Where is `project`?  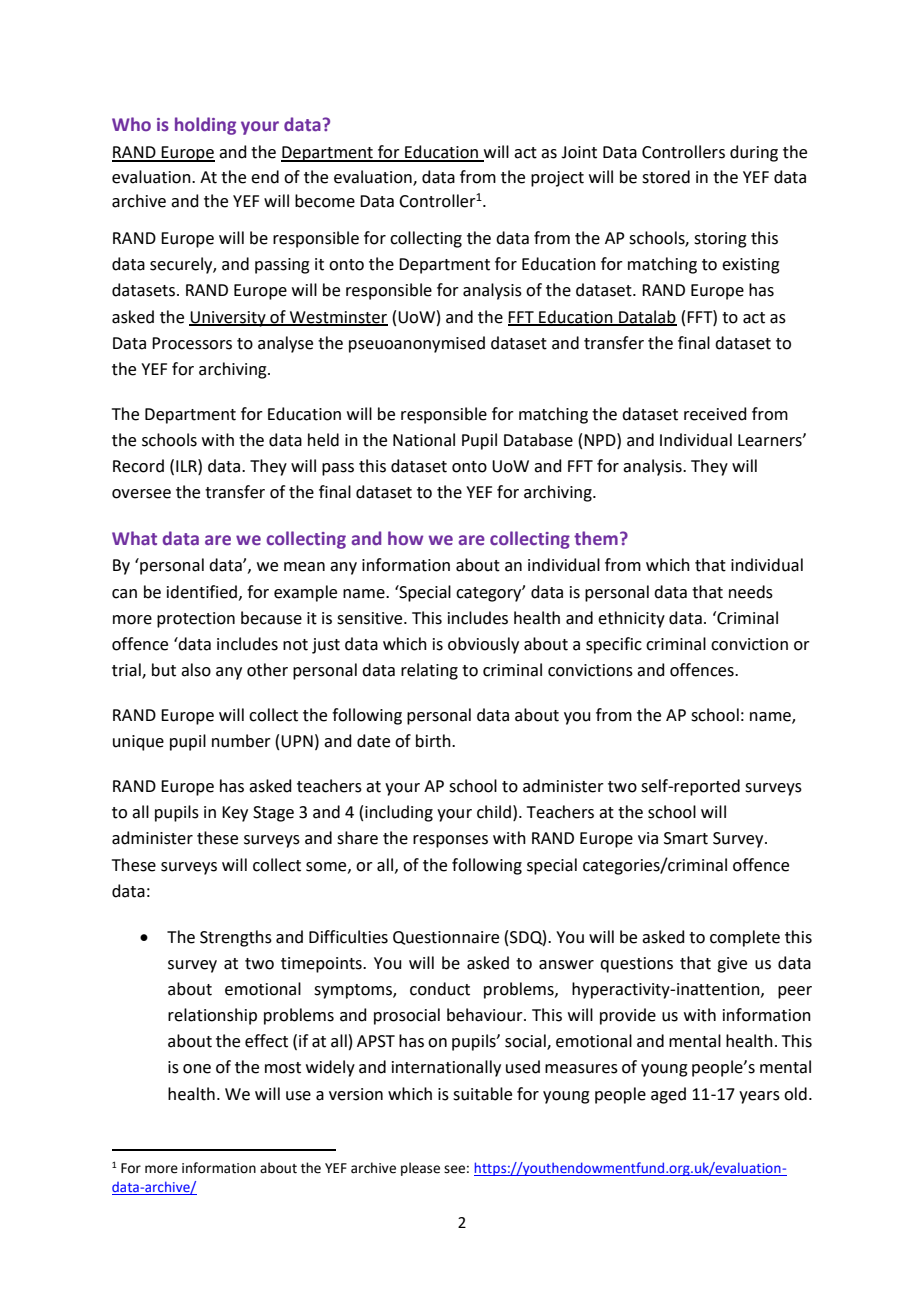
project is located at coordinates (557, 179).
